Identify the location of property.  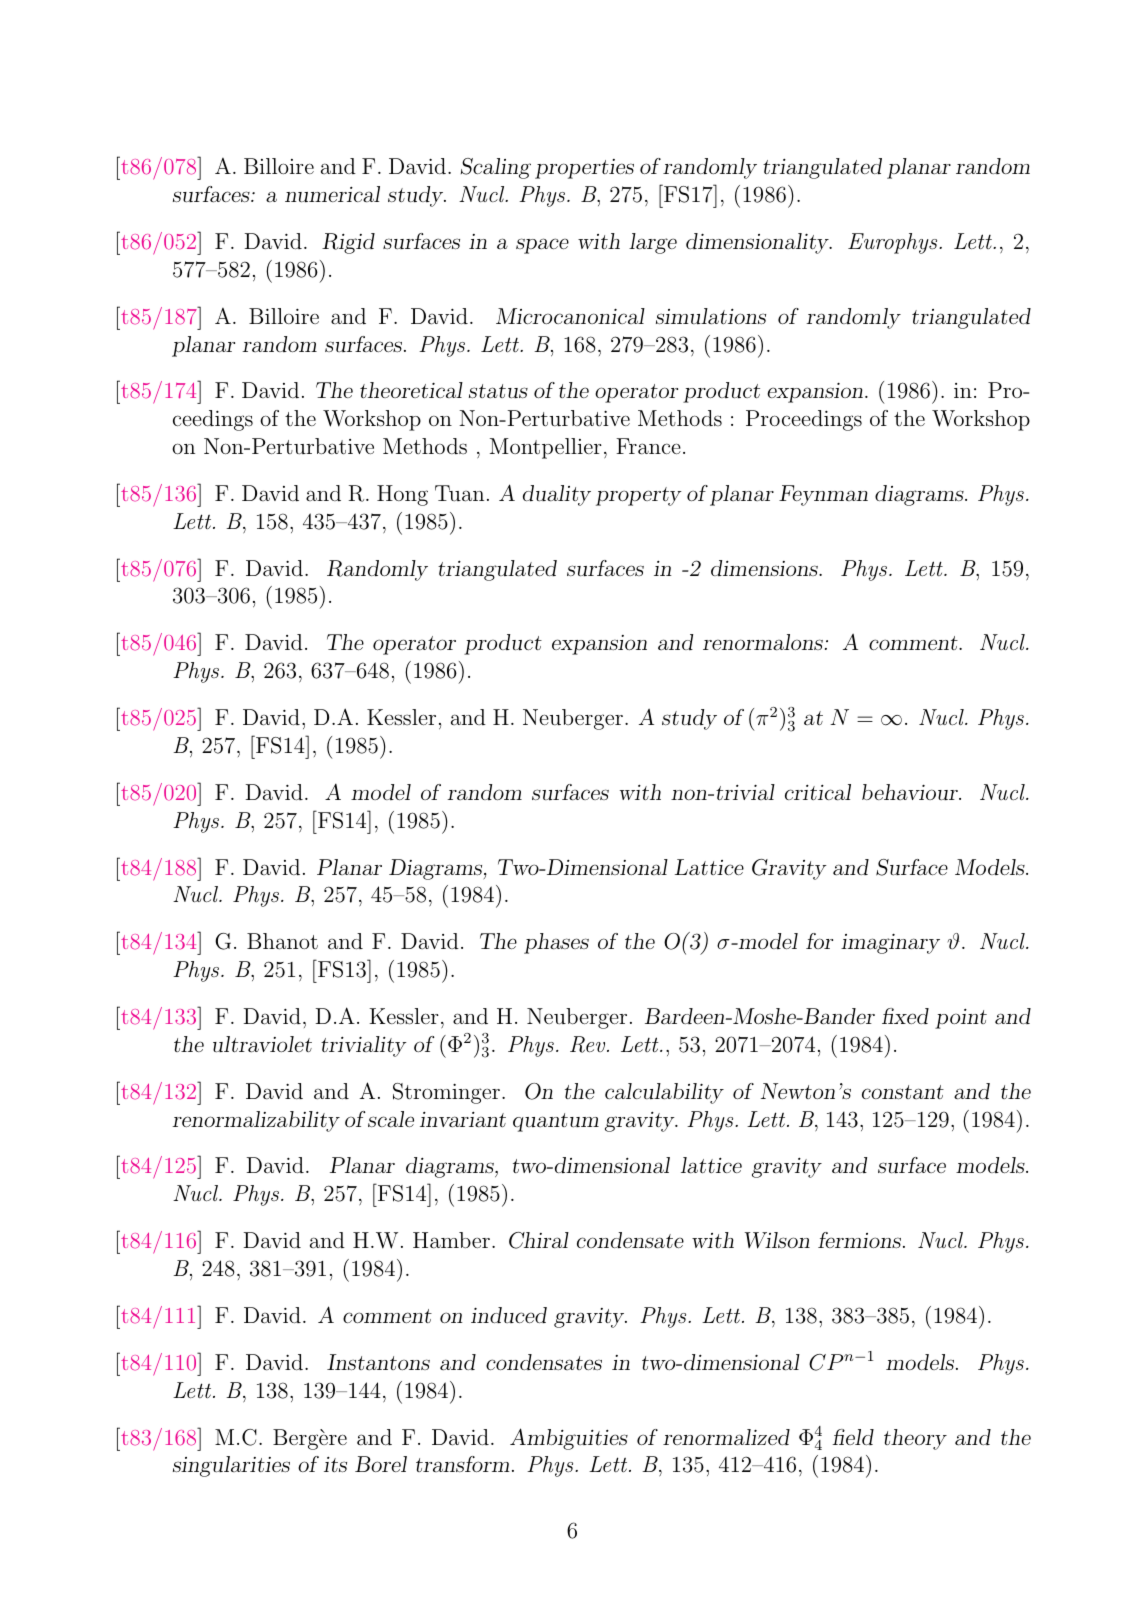
(639, 496).
